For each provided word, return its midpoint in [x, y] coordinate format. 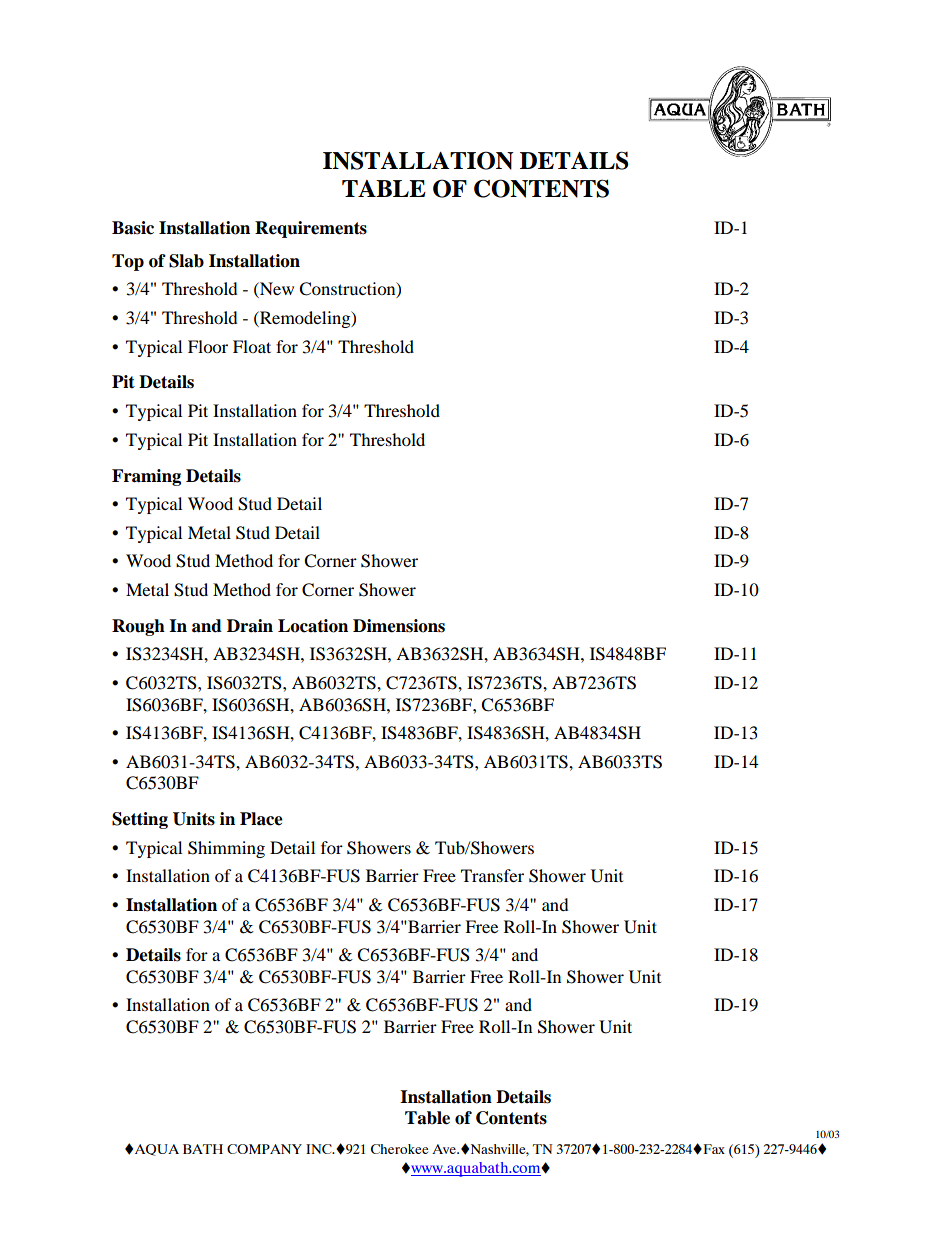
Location [313, 626]
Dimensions [399, 626]
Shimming [226, 849]
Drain [250, 626]
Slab [186, 261]
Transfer [492, 875]
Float [252, 346]
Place [261, 819]
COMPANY [264, 1149]
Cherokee [399, 1149]
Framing [146, 477]
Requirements [311, 229]
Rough [138, 627]
